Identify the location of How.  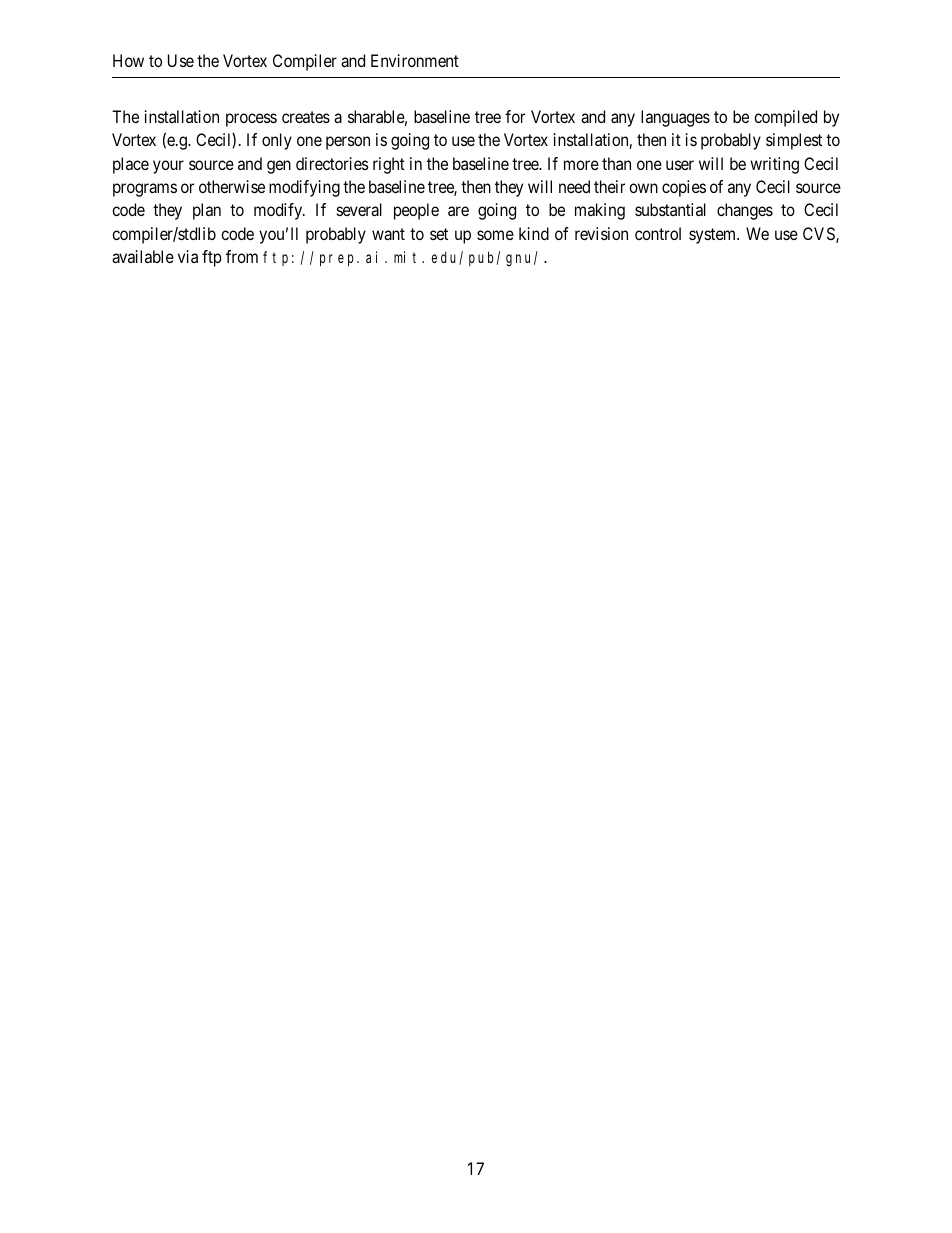
(128, 60).
